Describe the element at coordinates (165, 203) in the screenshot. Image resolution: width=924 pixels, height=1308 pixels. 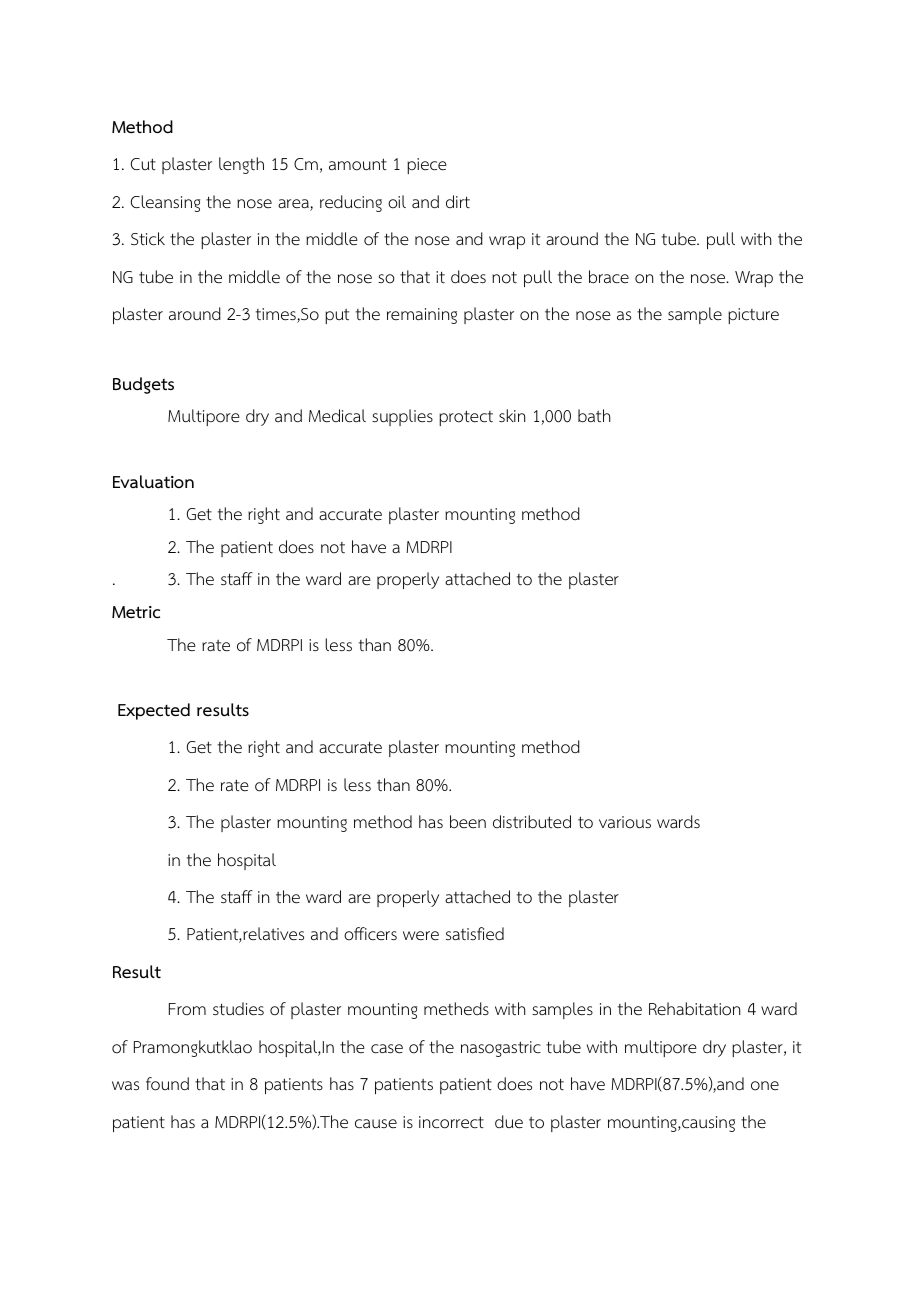
I see `Cleansing` at that location.
